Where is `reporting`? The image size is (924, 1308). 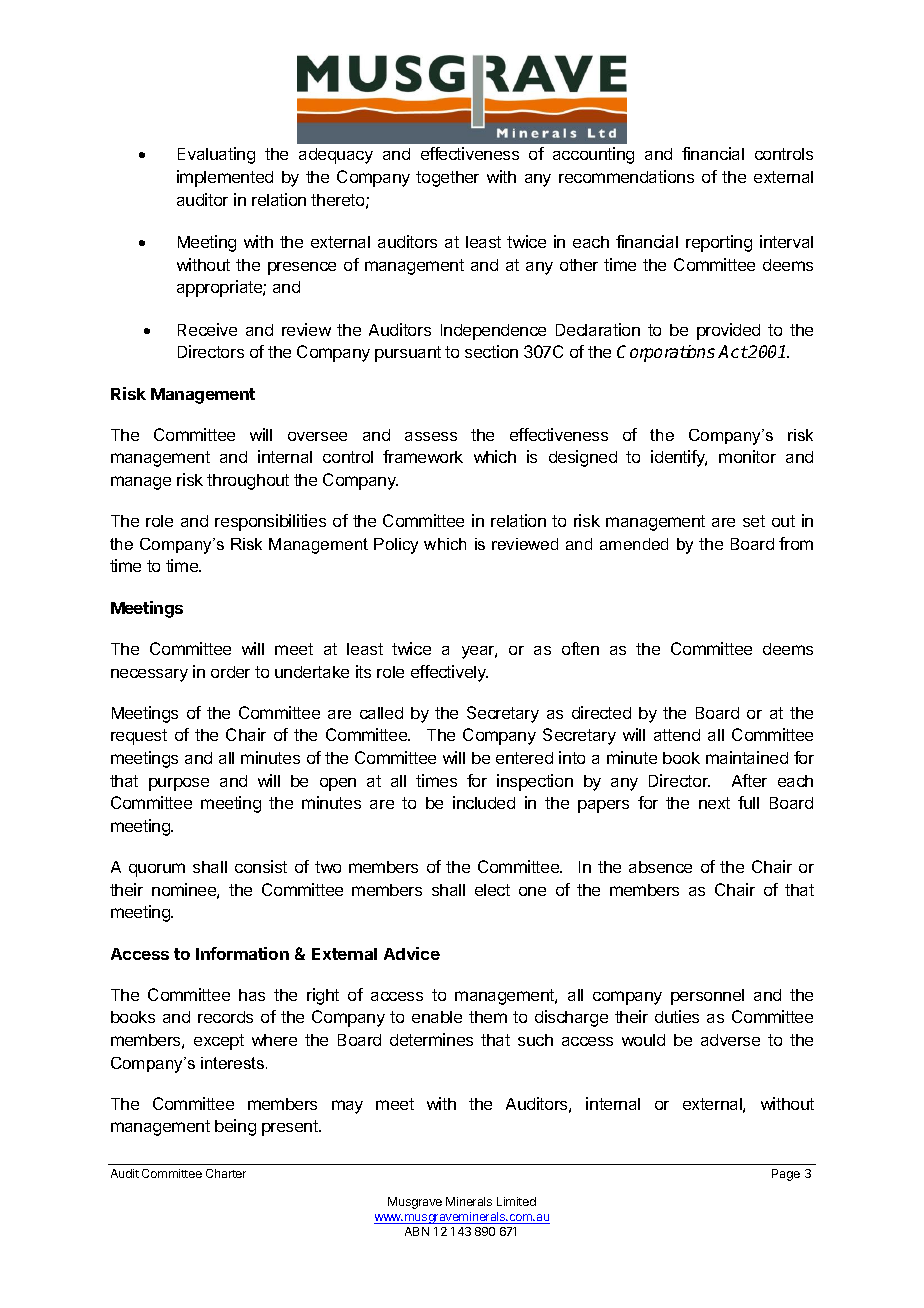 reporting is located at coordinates (719, 243).
